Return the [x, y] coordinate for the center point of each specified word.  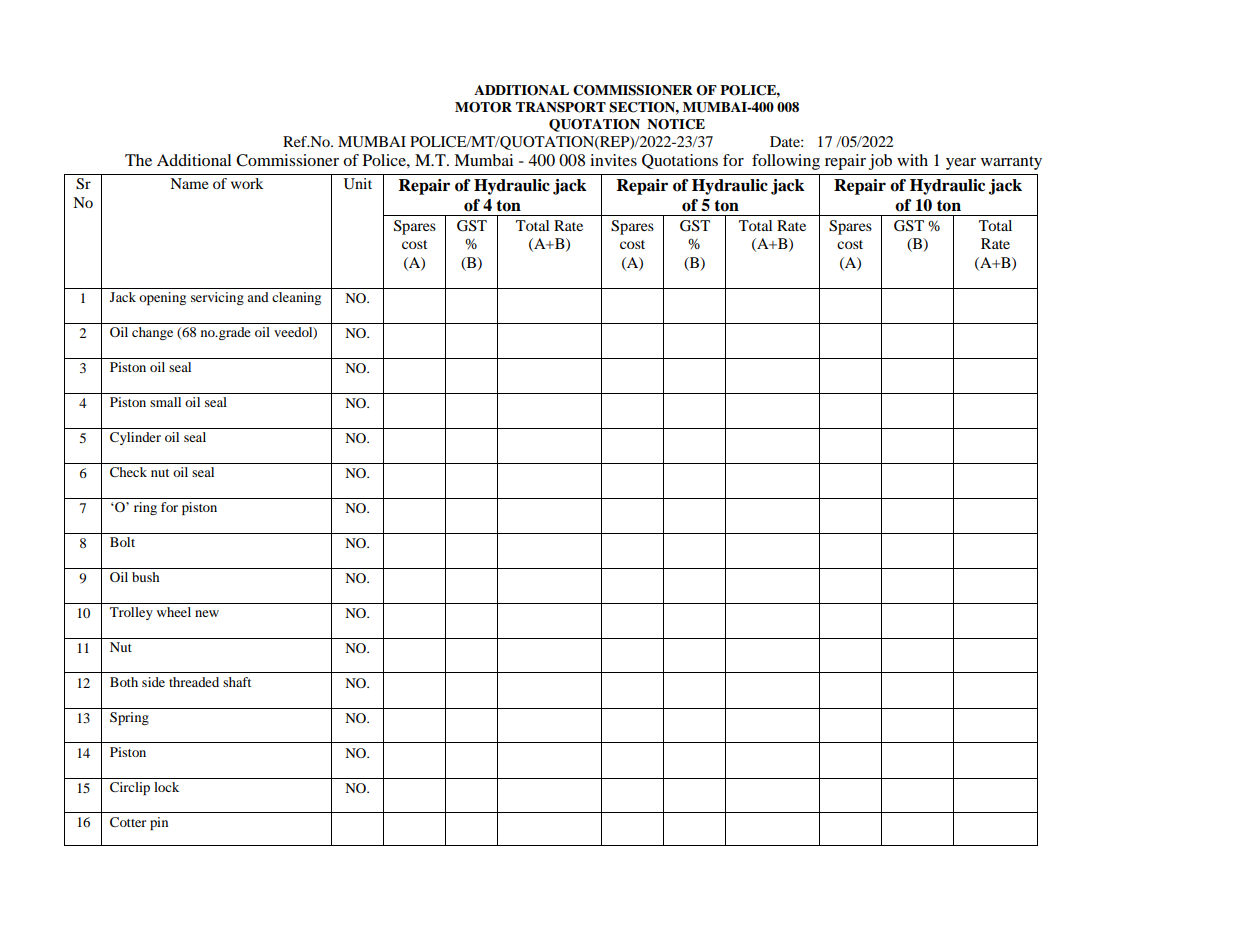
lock [166, 787]
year [961, 164]
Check [128, 472]
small [165, 402]
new [207, 613]
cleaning [296, 298]
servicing [217, 298]
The [138, 160]
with [912, 160]
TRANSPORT [561, 107]
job [880, 162]
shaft [237, 682]
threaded [194, 682]
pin [159, 823]
